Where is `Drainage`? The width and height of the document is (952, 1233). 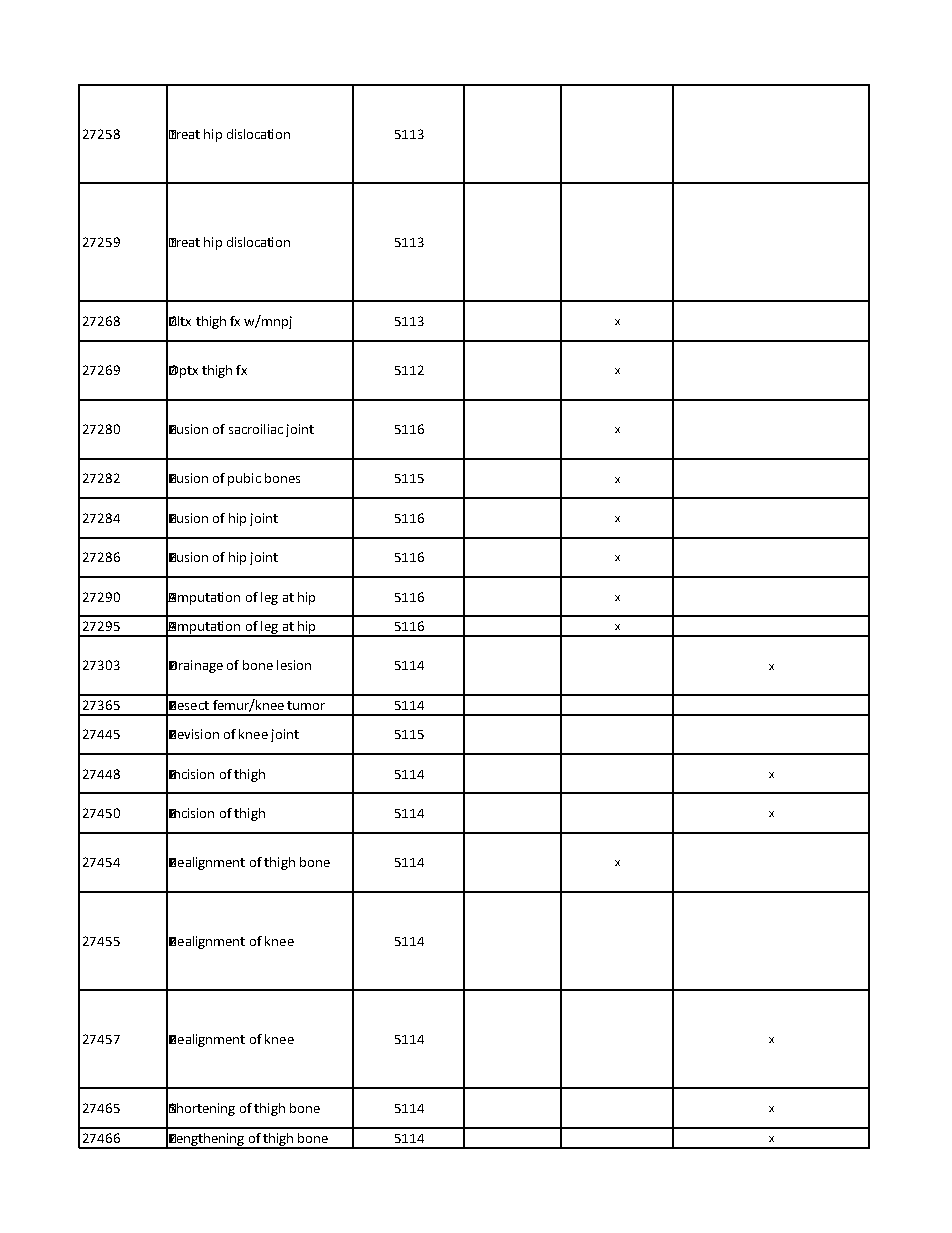 Drainage is located at coordinates (196, 666).
